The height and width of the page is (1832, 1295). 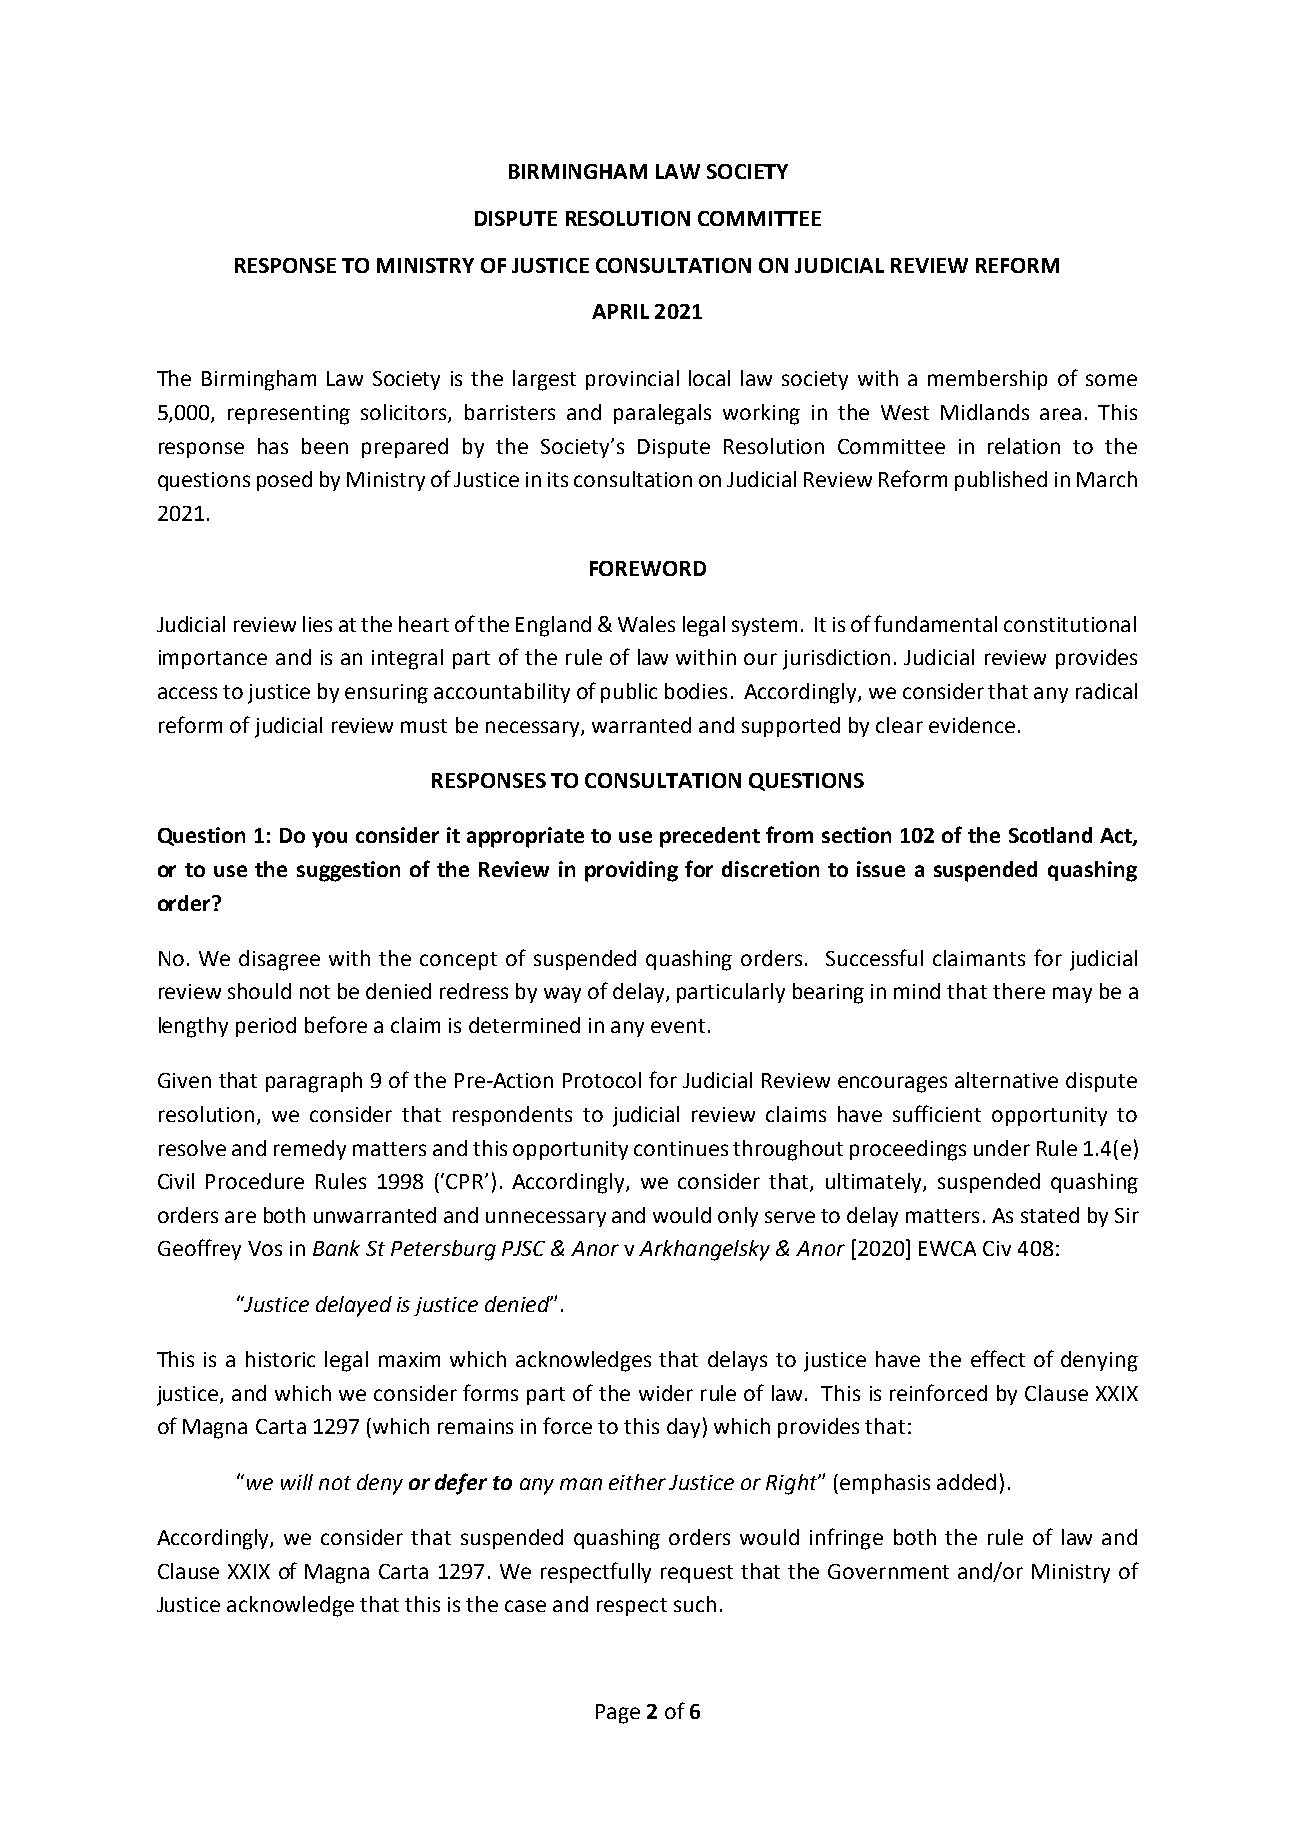 What do you see at coordinates (1019, 991) in the page?
I see `there` at bounding box center [1019, 991].
